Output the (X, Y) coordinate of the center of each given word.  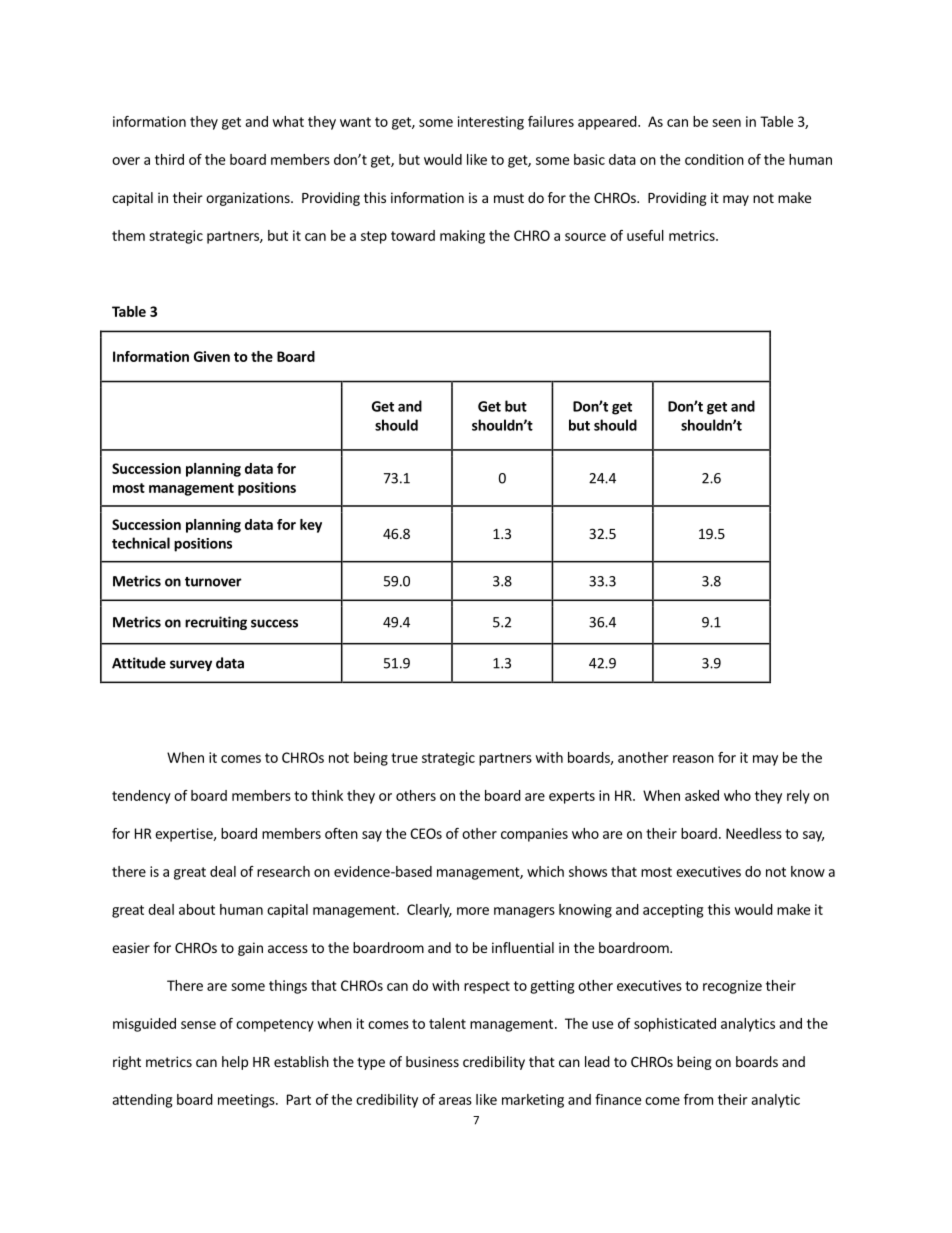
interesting (491, 123)
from (698, 1099)
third (169, 159)
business (432, 1061)
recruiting (216, 623)
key (311, 526)
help (235, 1063)
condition (714, 159)
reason (693, 759)
